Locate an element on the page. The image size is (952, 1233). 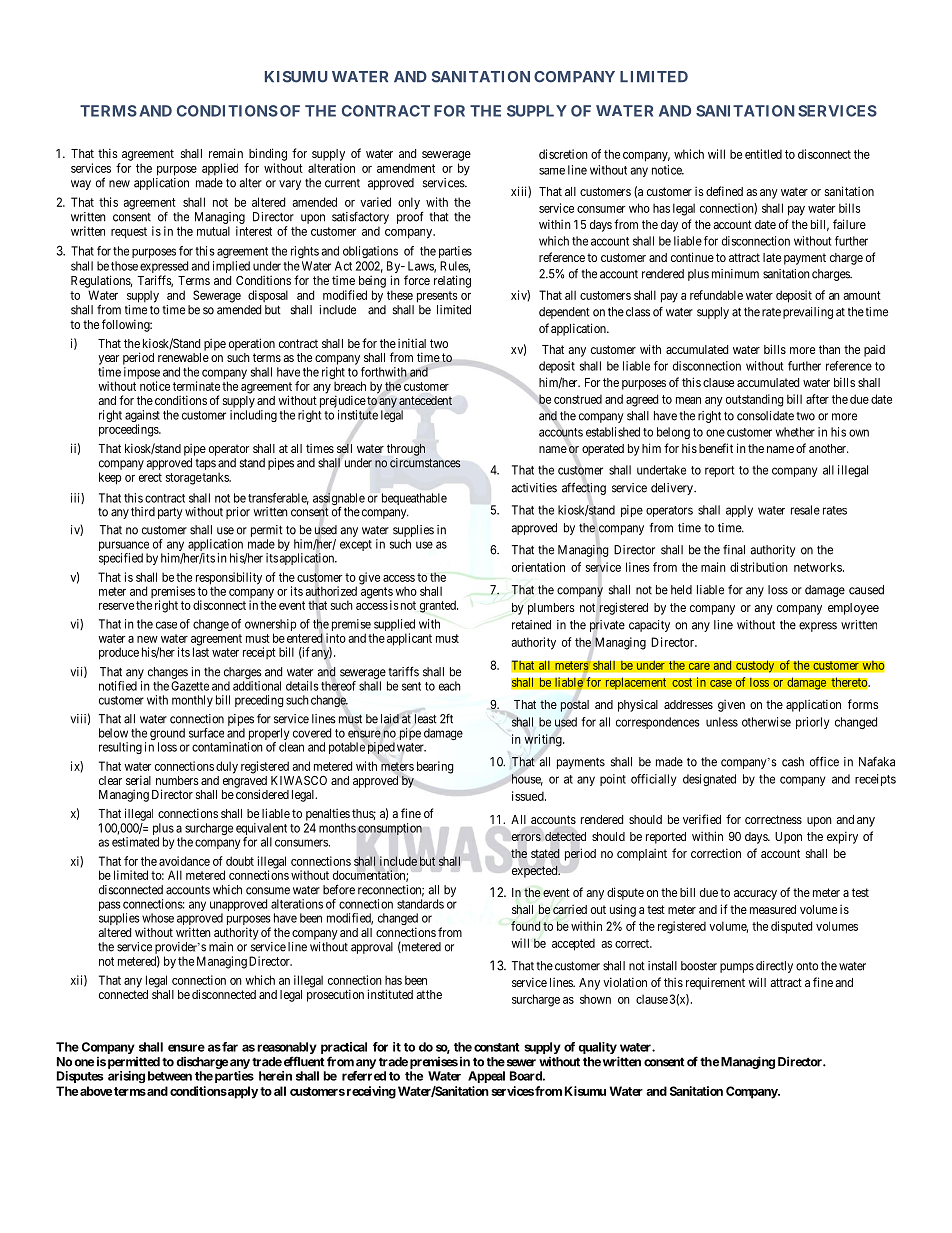
applied is located at coordinates (220, 169).
